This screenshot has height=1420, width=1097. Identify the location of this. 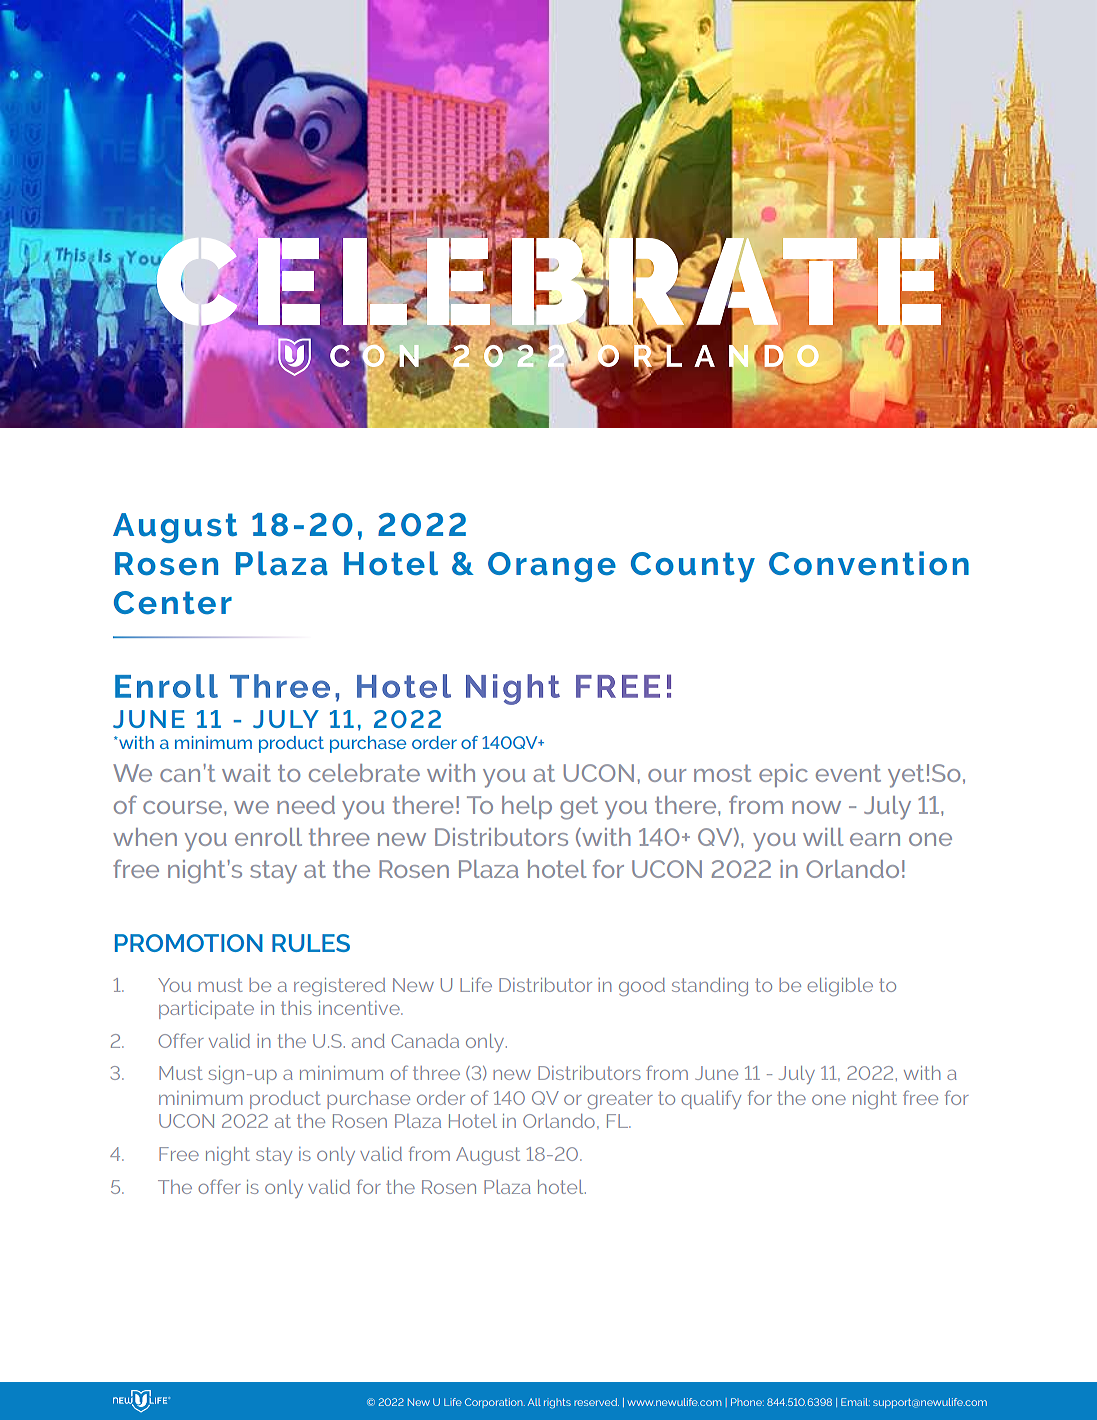
(296, 1008).
